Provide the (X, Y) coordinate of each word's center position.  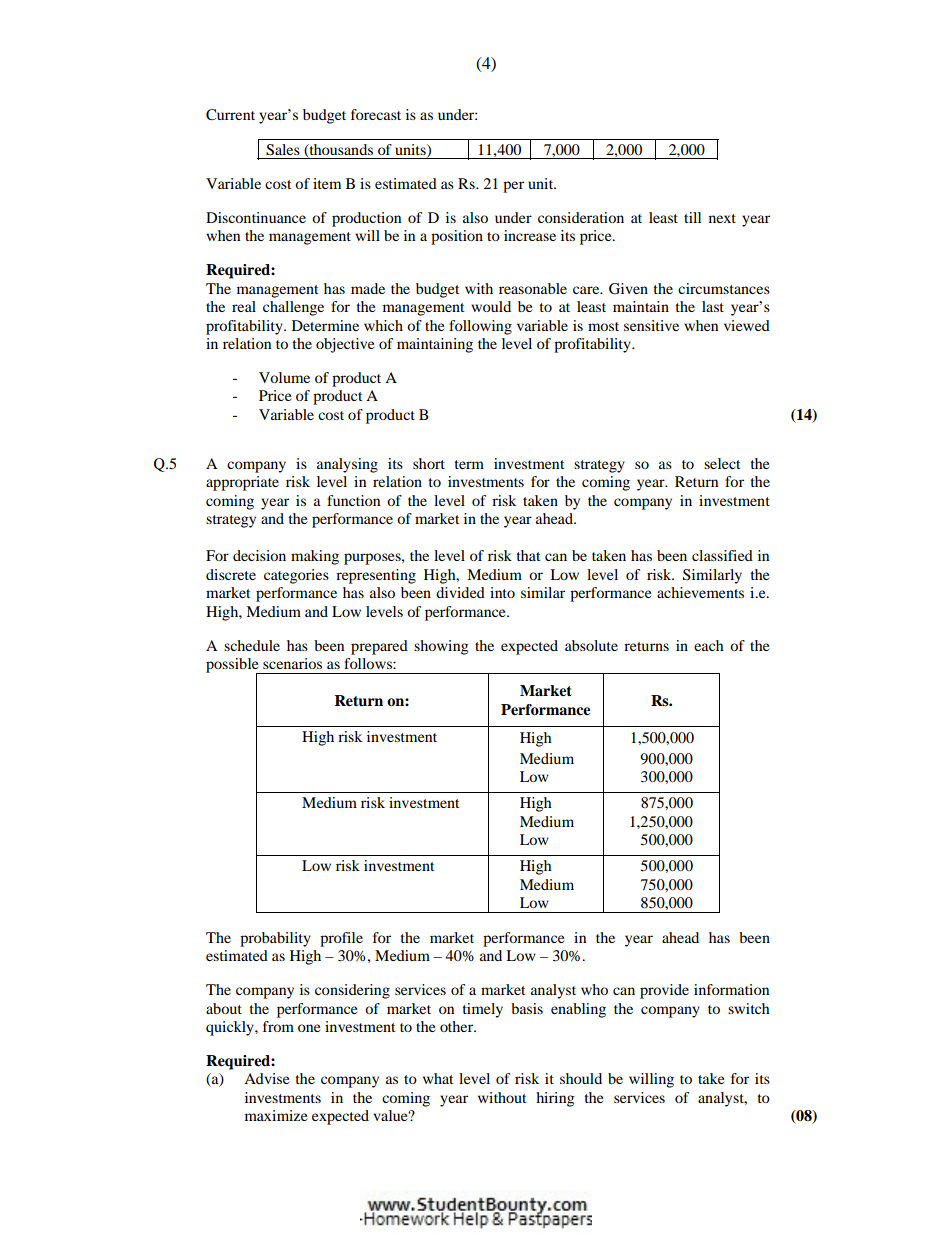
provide (664, 991)
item (327, 183)
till (692, 217)
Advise (266, 1078)
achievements (700, 592)
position (457, 237)
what (438, 1078)
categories (296, 576)
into (502, 592)
